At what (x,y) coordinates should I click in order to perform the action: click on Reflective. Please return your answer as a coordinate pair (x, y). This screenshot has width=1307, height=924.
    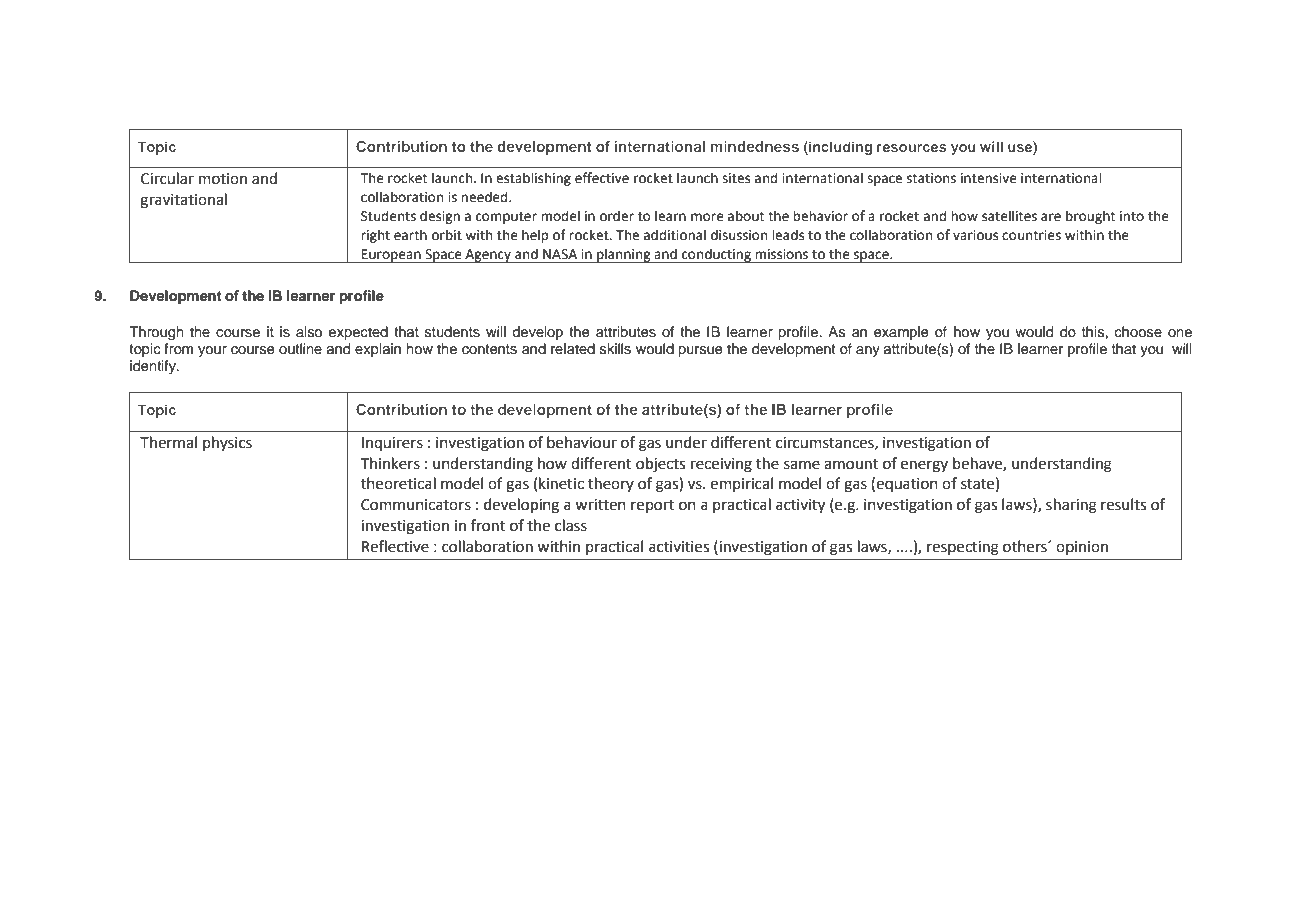
    Looking at the image, I should click on (395, 546).
